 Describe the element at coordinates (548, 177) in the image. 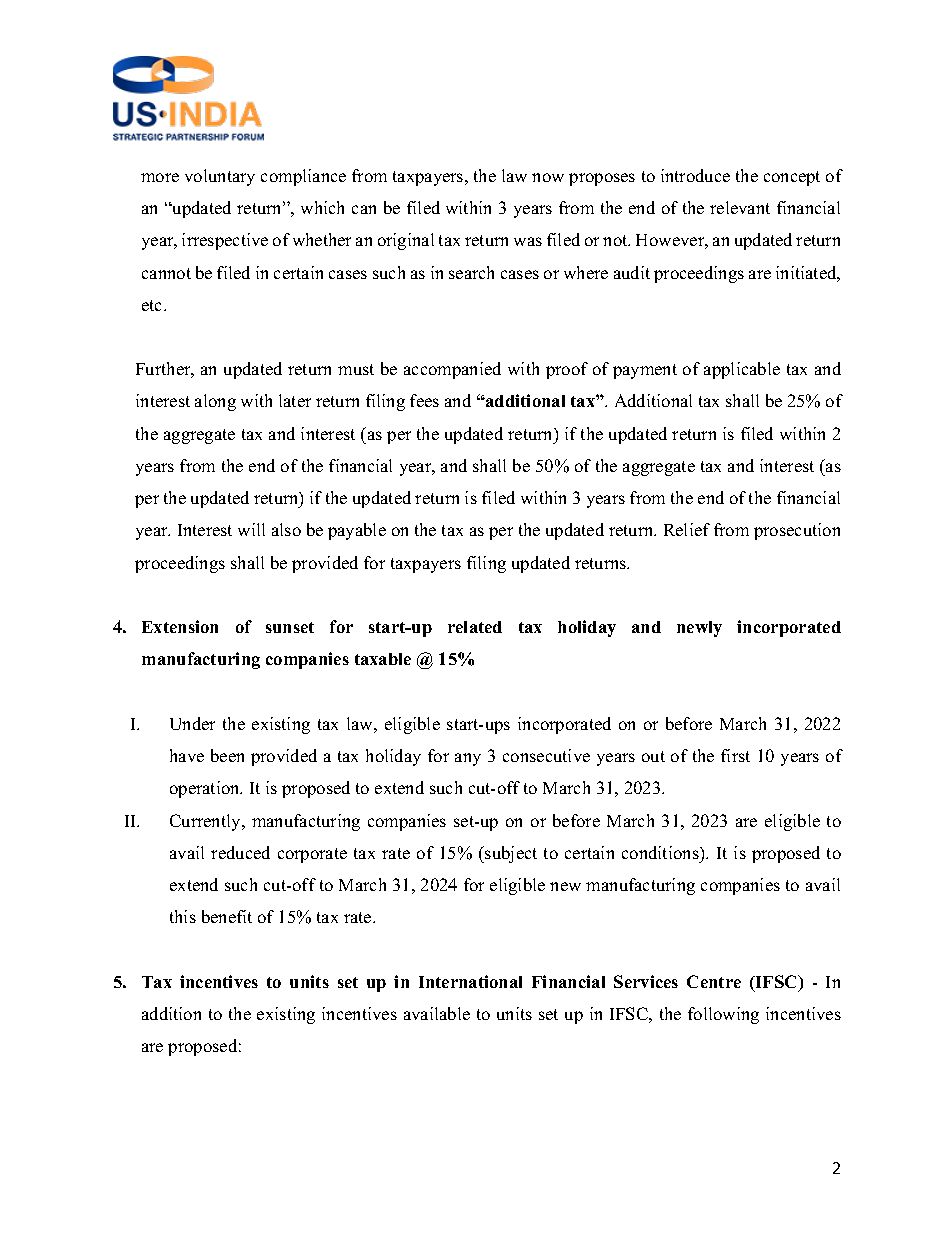

I see `now` at that location.
